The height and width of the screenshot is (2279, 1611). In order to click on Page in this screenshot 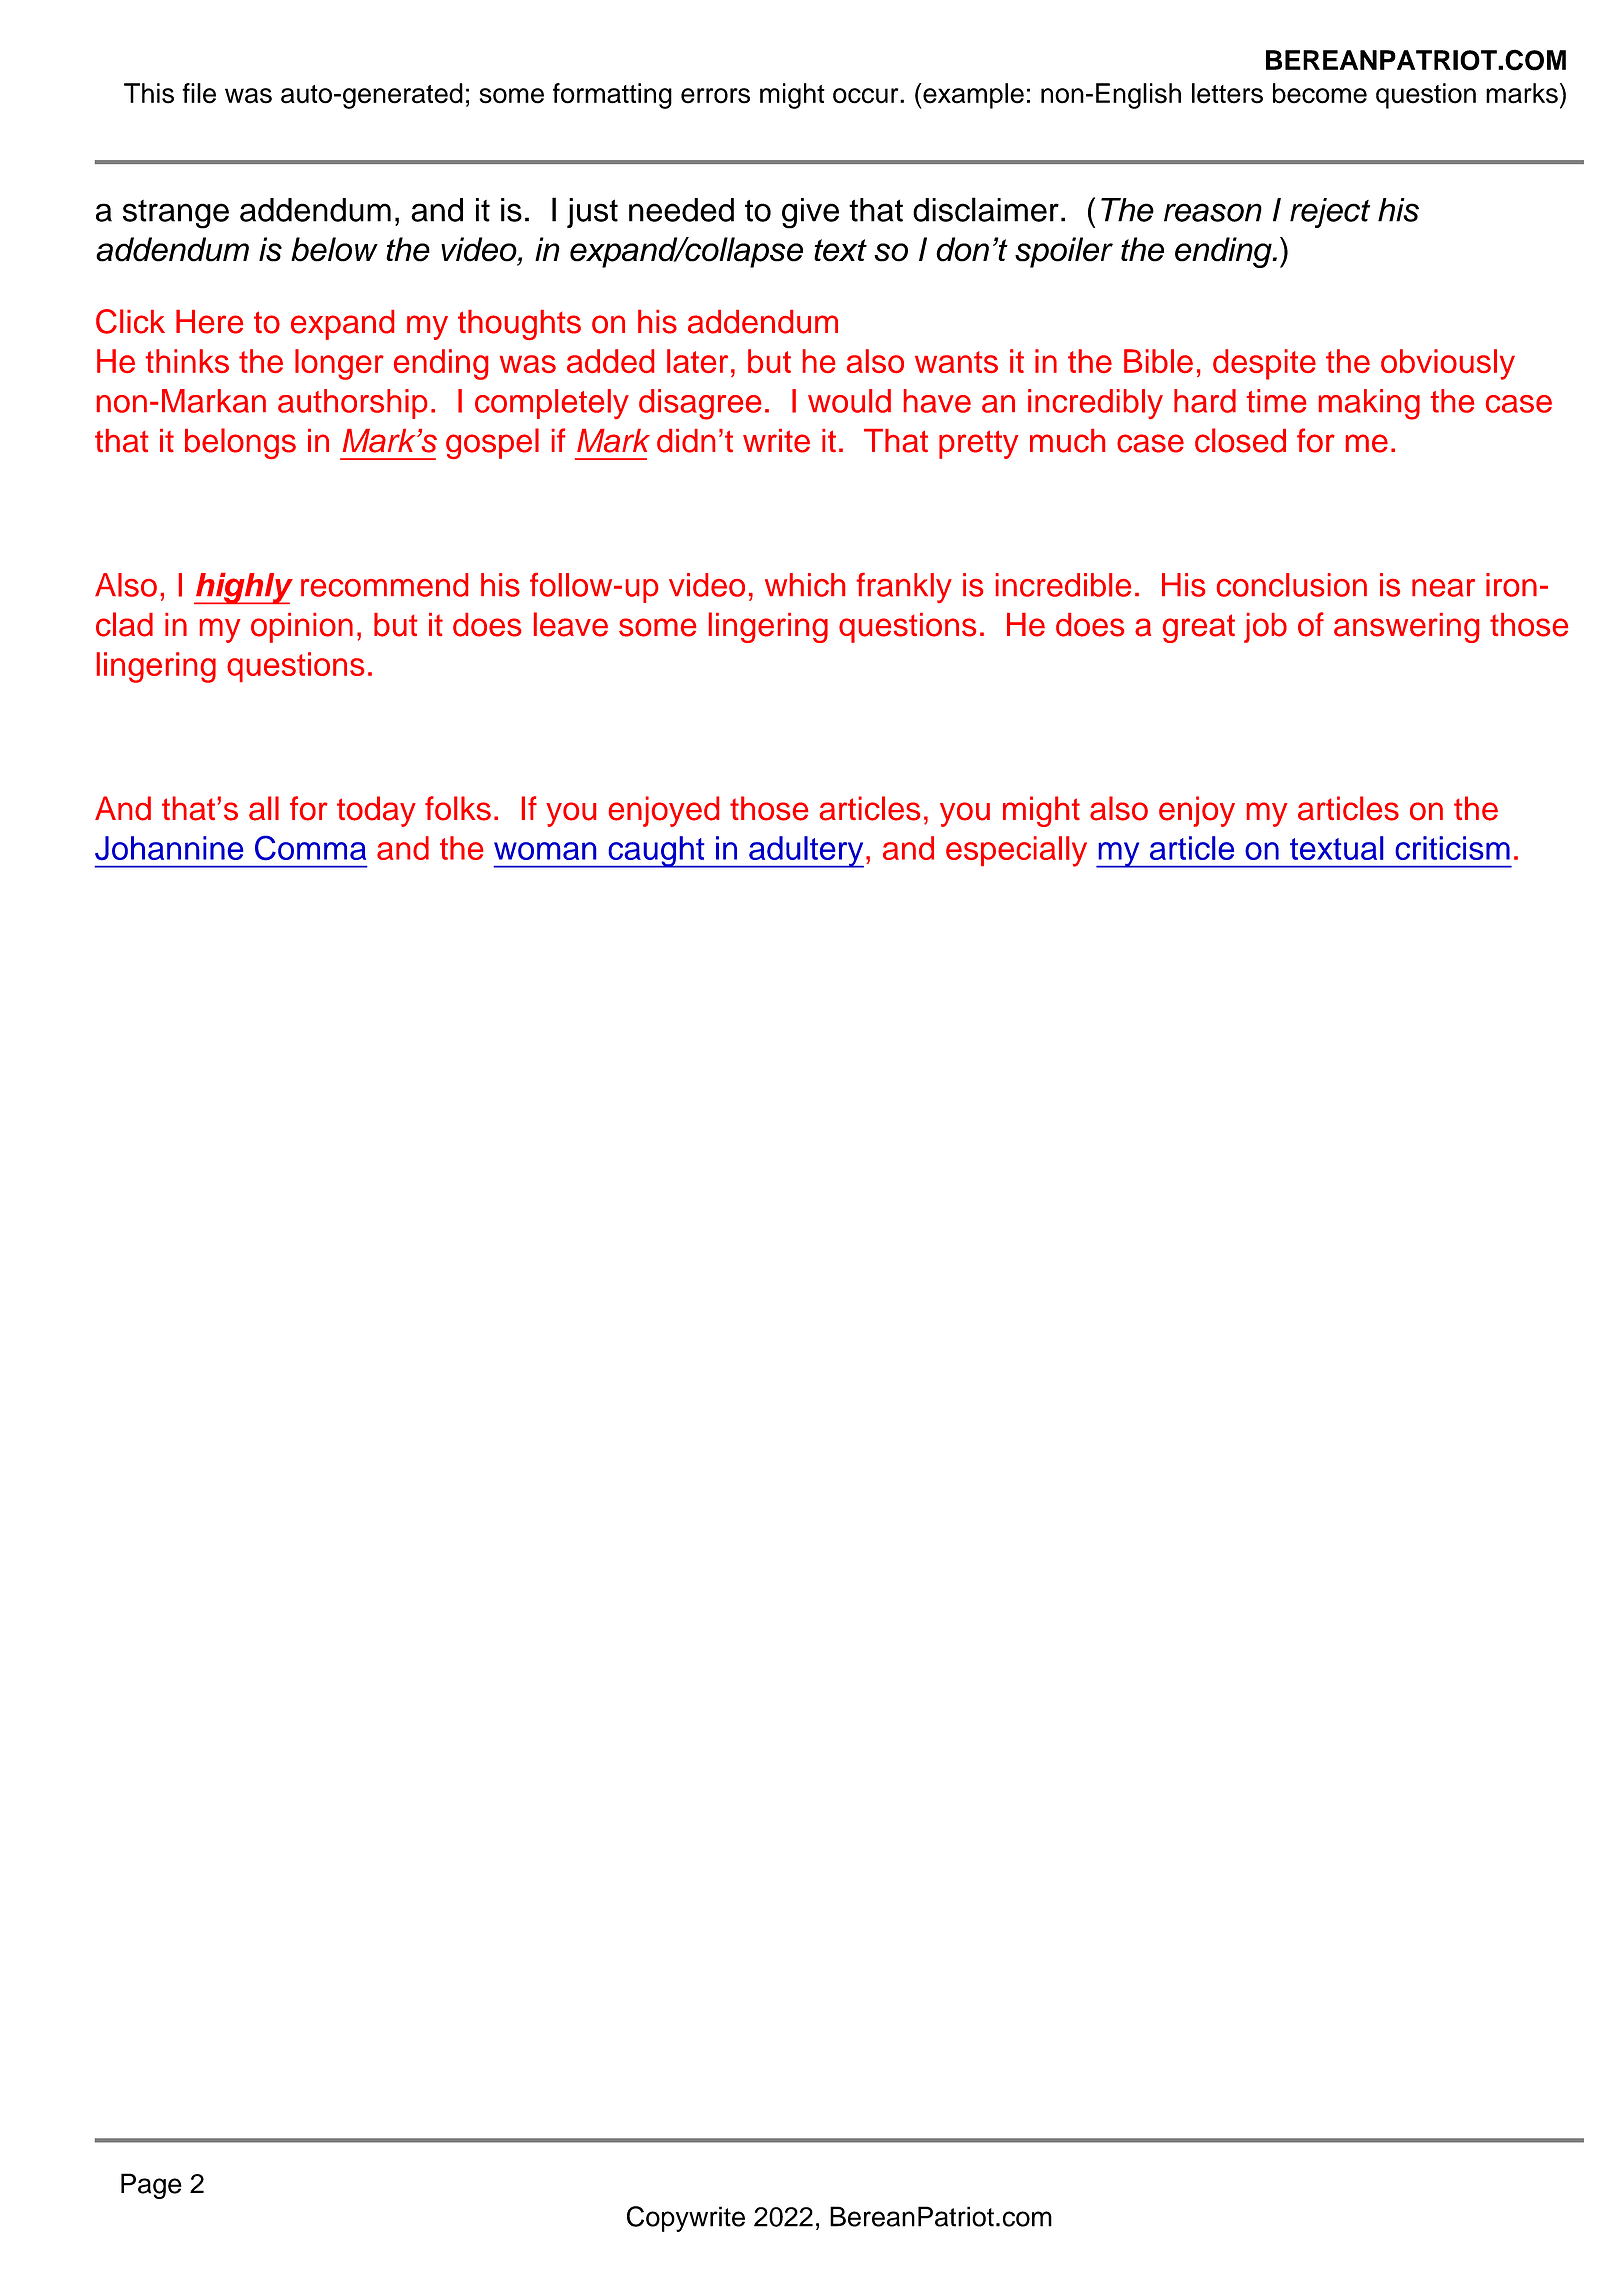, I will do `click(151, 2186)`.
